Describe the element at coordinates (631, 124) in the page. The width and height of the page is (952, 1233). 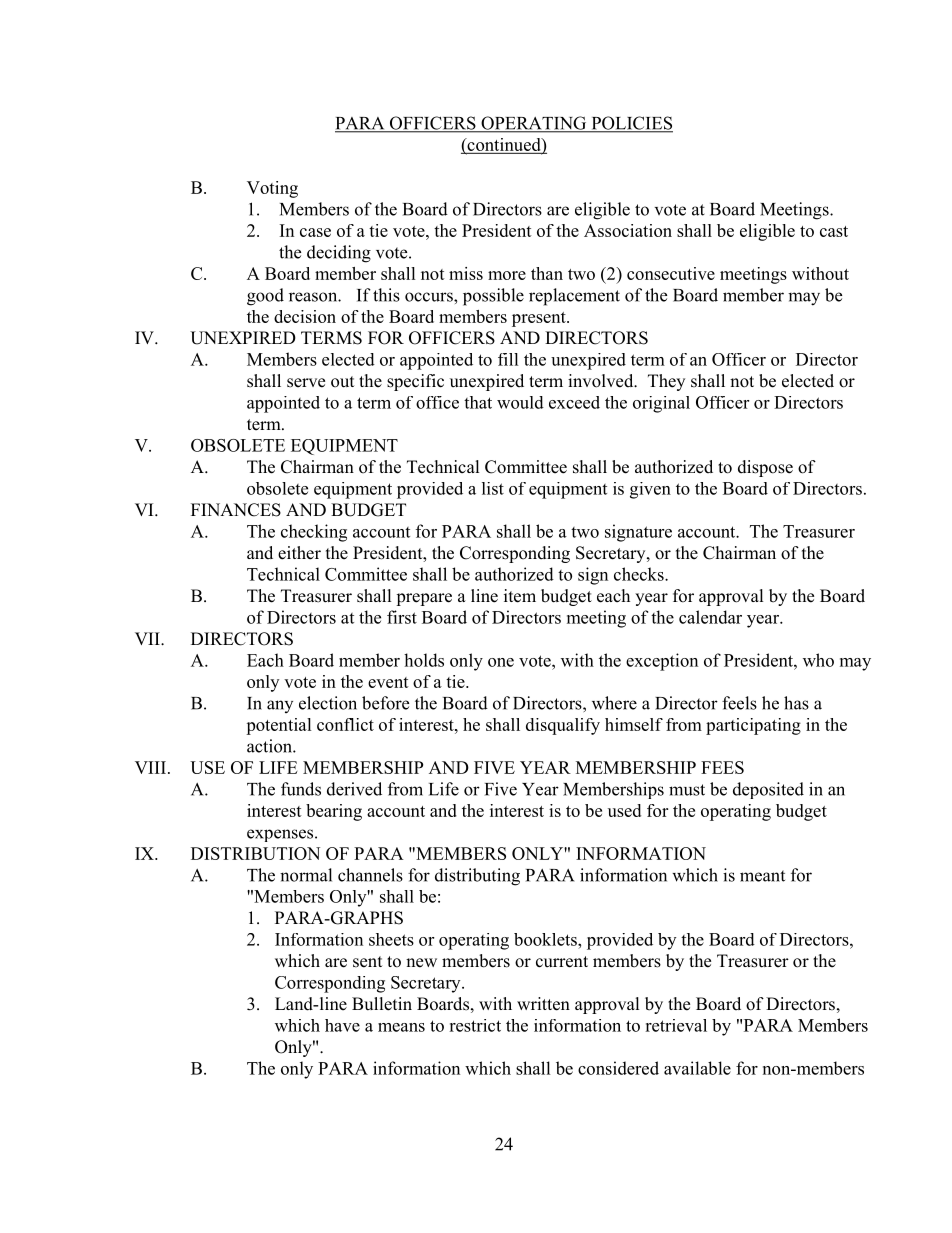
I see `POLICIES` at that location.
